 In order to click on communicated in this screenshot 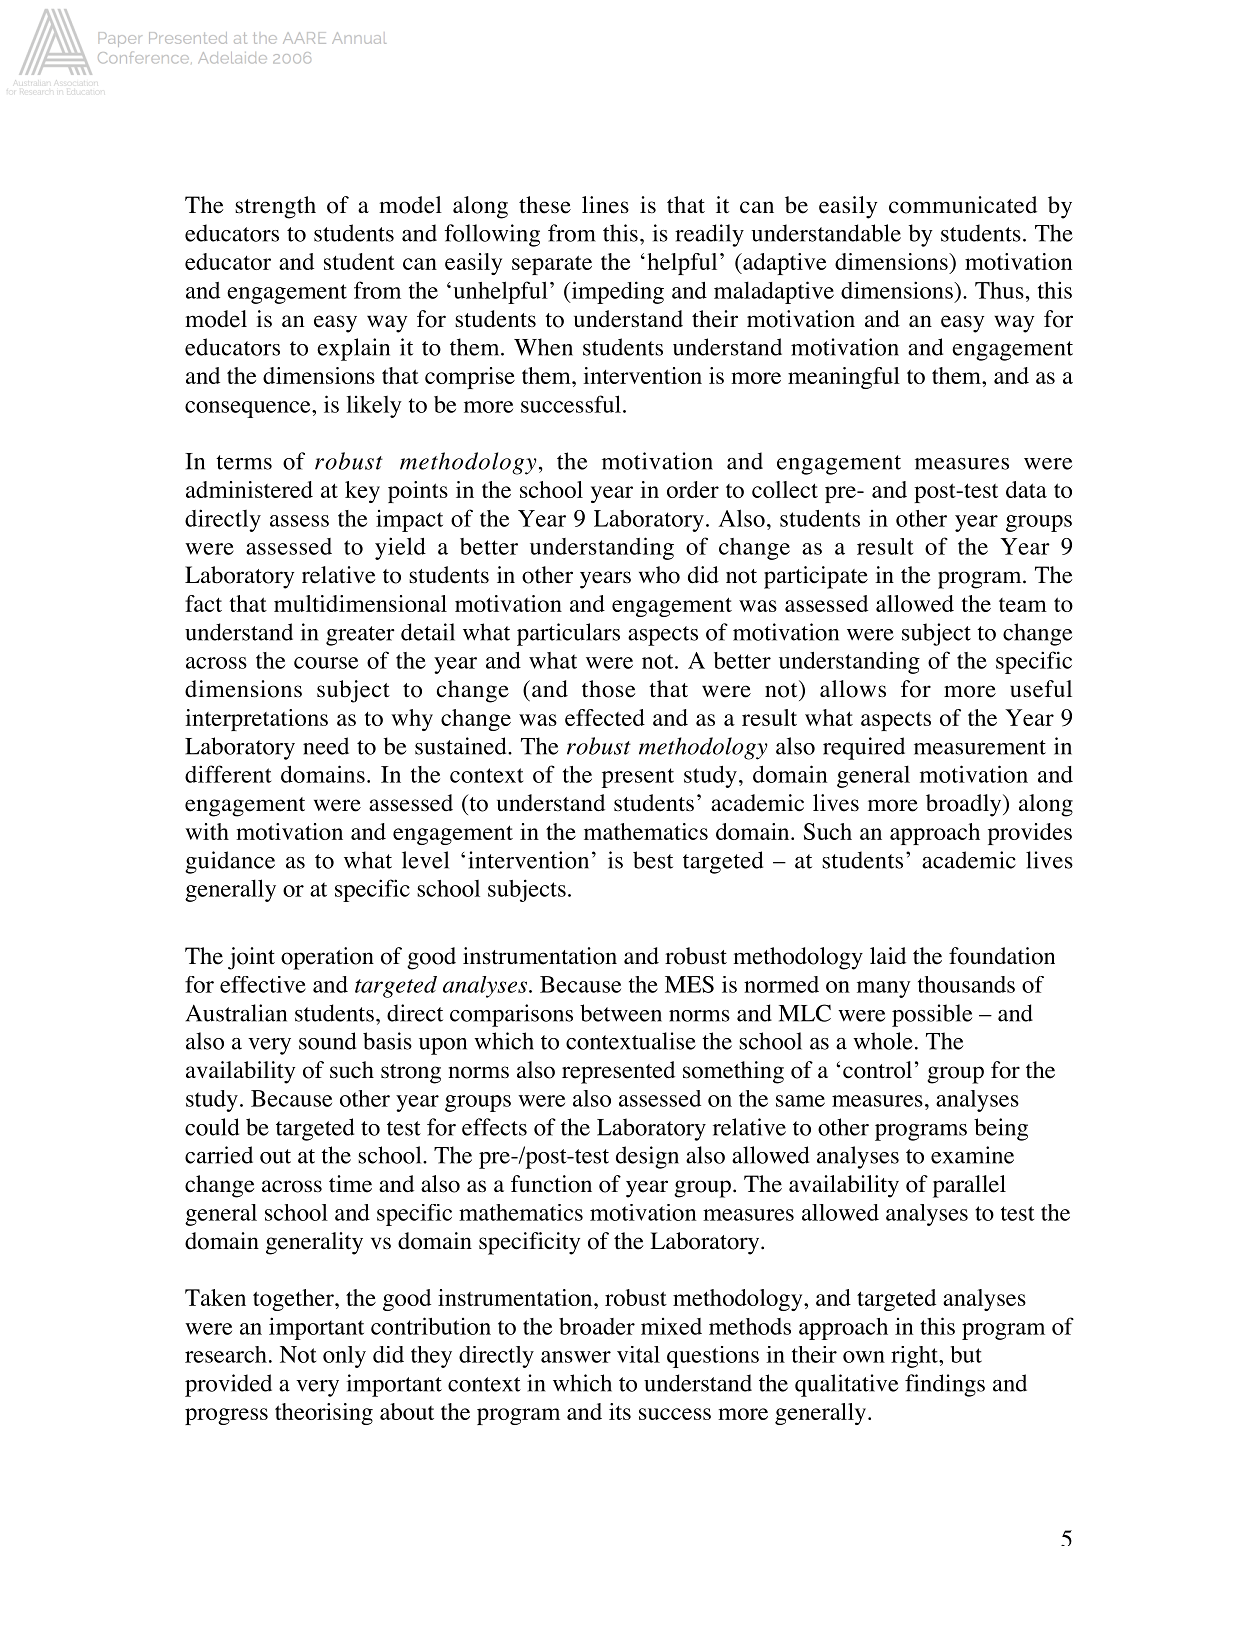, I will do `click(963, 205)`.
